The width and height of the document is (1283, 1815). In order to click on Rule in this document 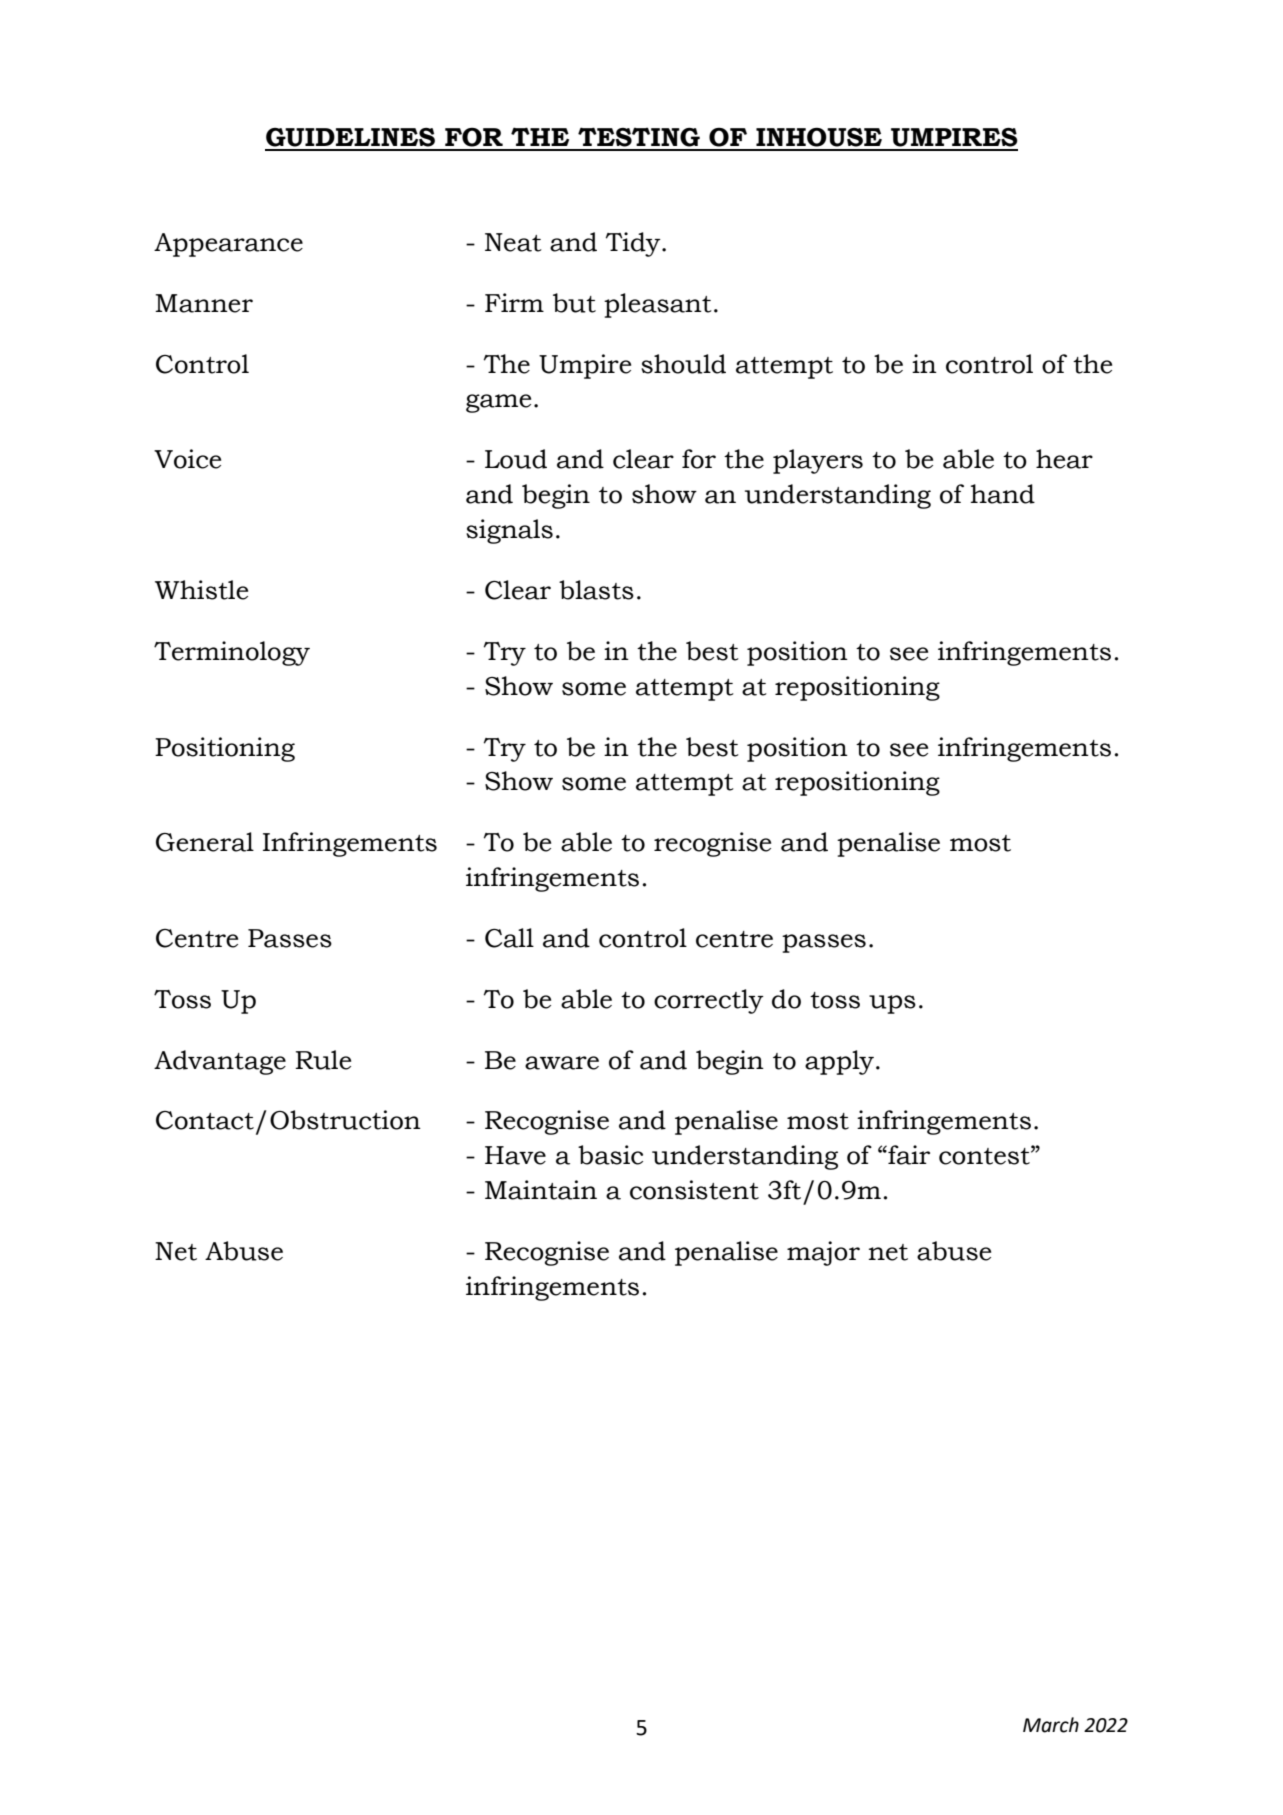, I will do `click(323, 1060)`.
